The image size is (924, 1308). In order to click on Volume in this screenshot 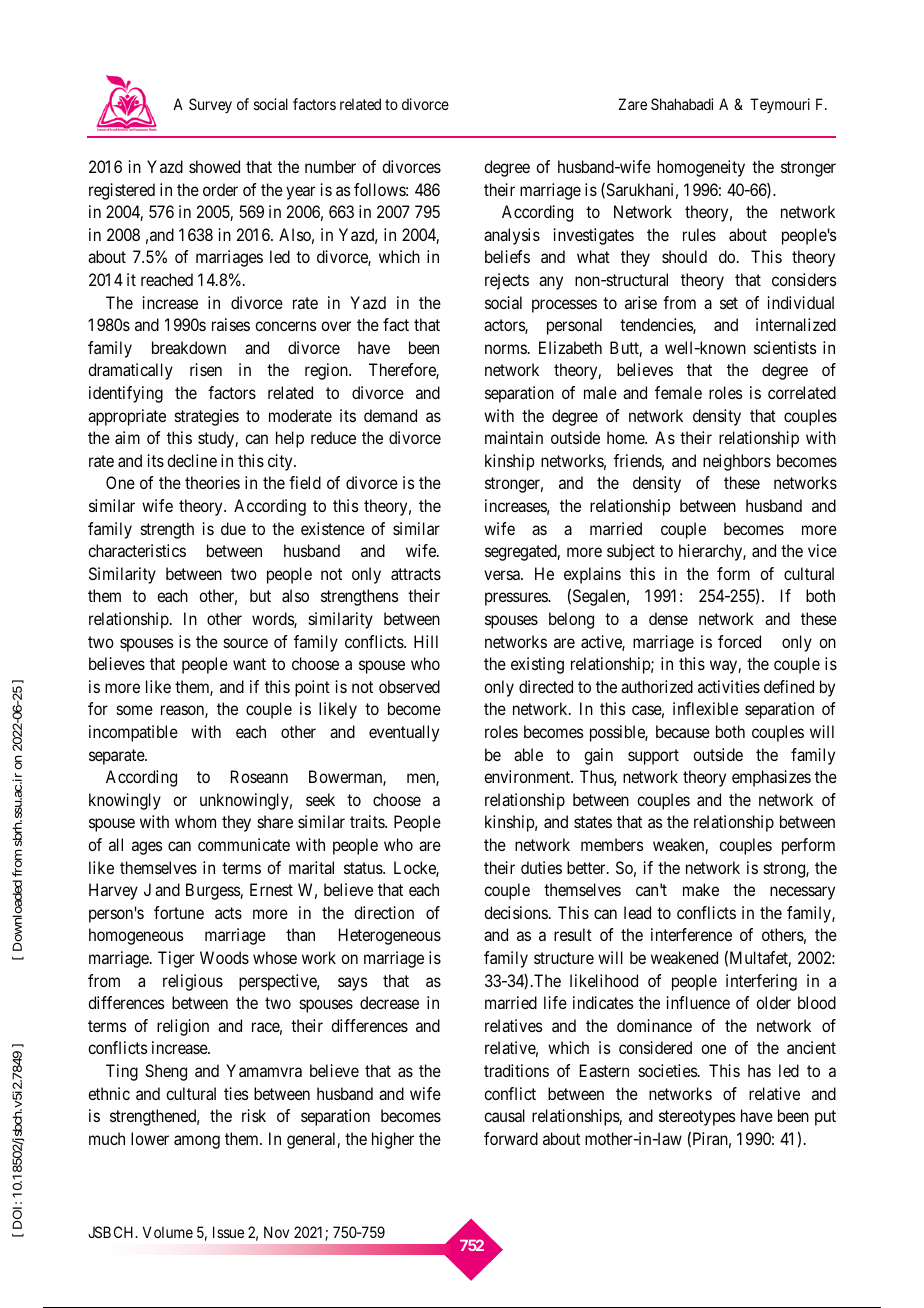, I will do `click(168, 1232)`.
